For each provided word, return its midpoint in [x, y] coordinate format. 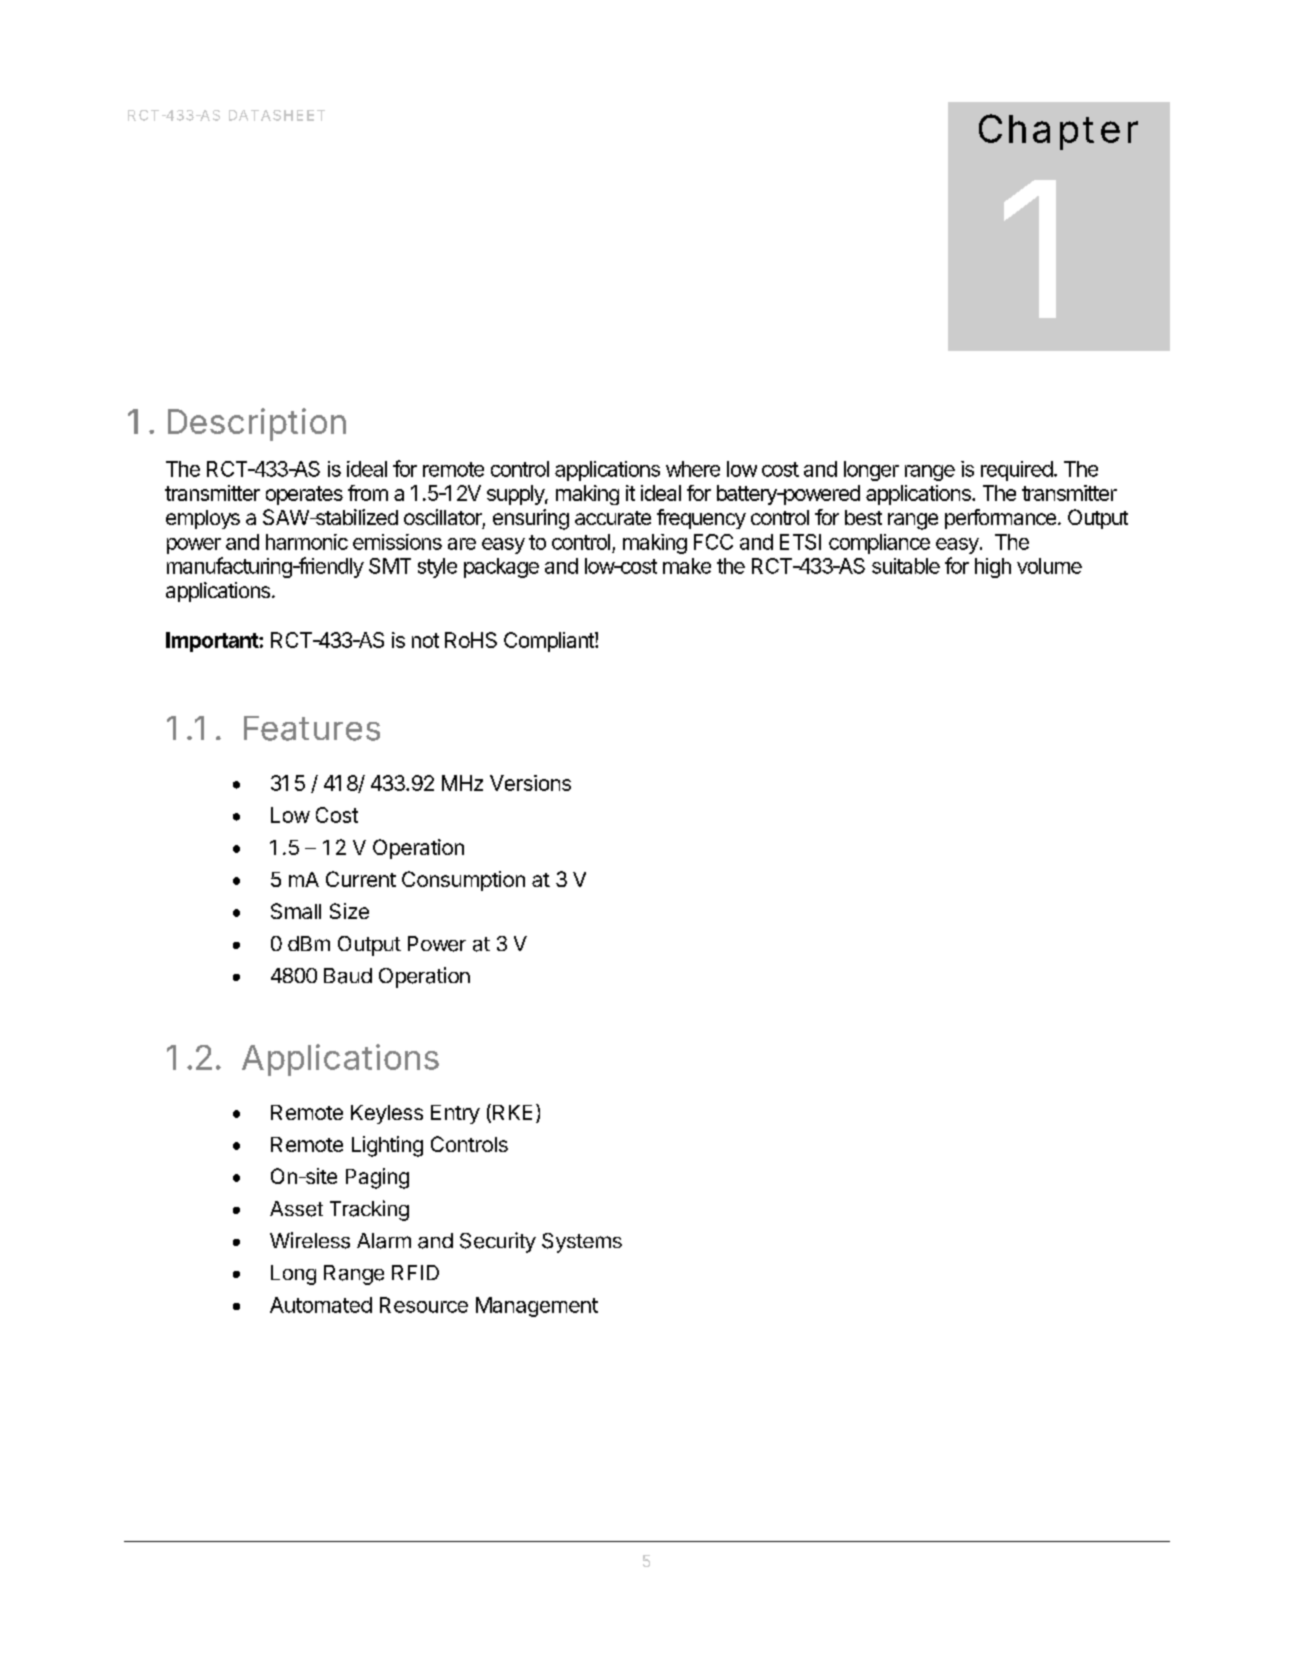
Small [296, 911]
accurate [613, 518]
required [1017, 471]
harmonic [307, 542]
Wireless [310, 1240]
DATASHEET [277, 115]
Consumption [463, 881]
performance [1000, 519]
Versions [530, 783]
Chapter [1058, 132]
